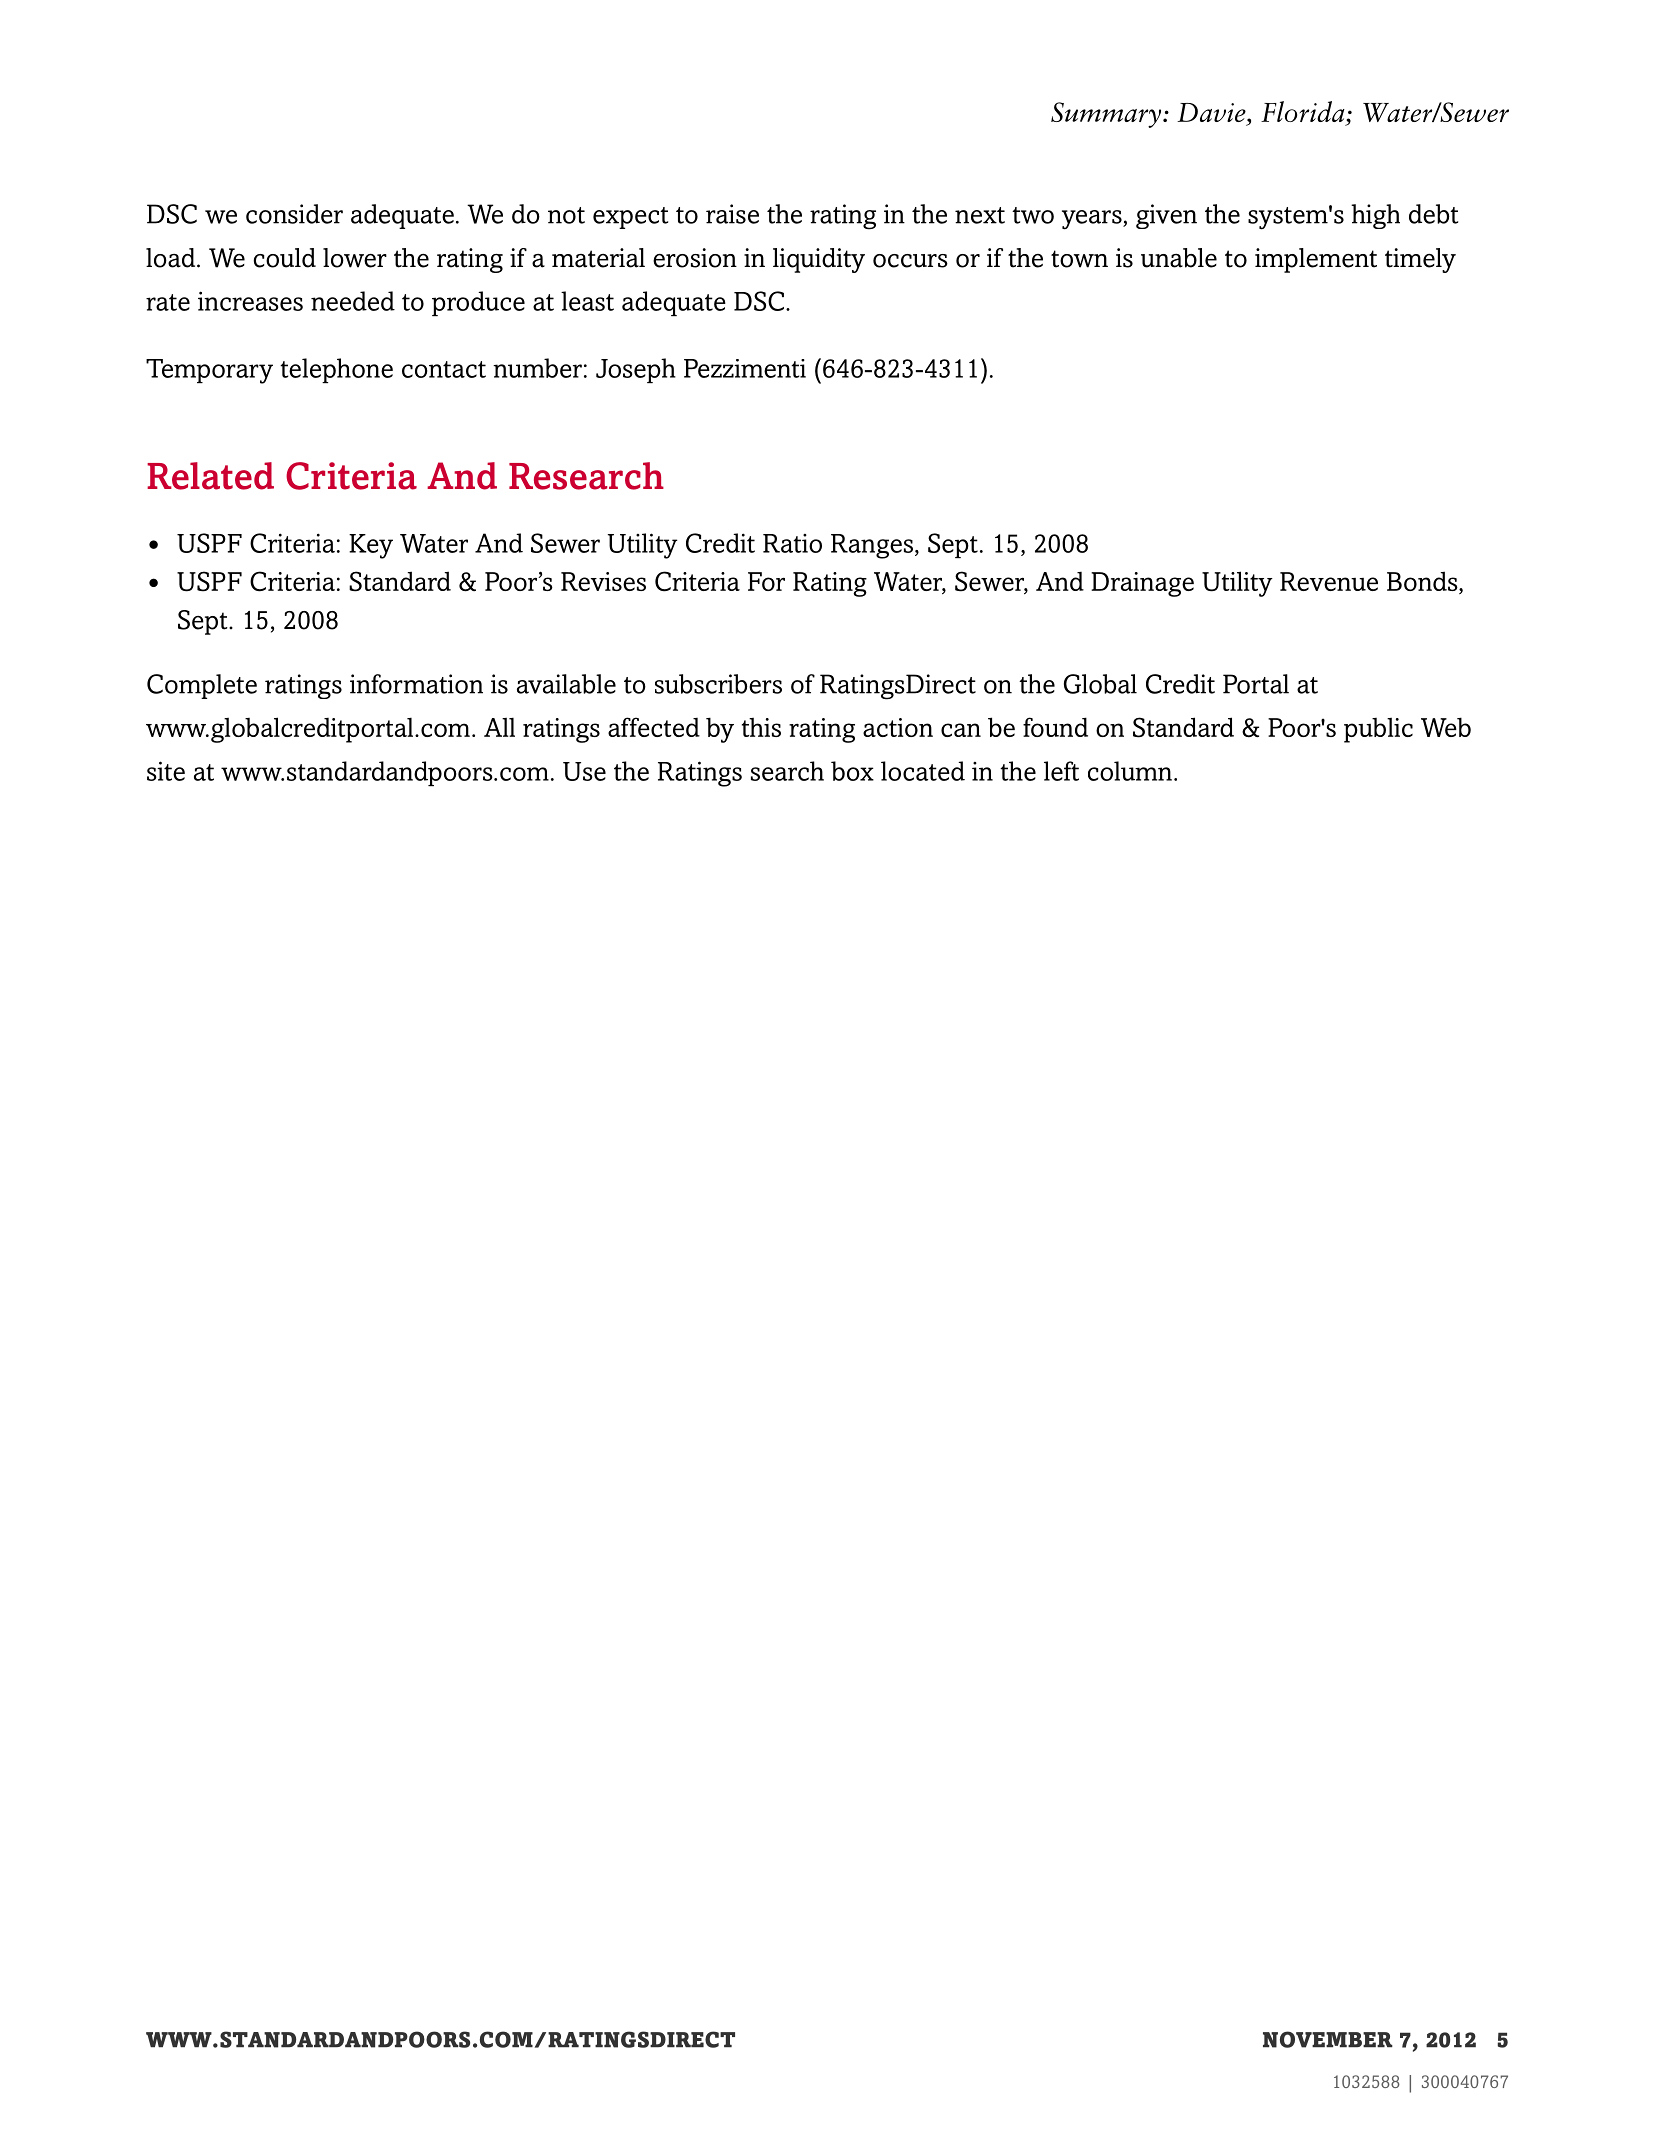  What do you see at coordinates (166, 771) in the screenshot?
I see `site` at bounding box center [166, 771].
